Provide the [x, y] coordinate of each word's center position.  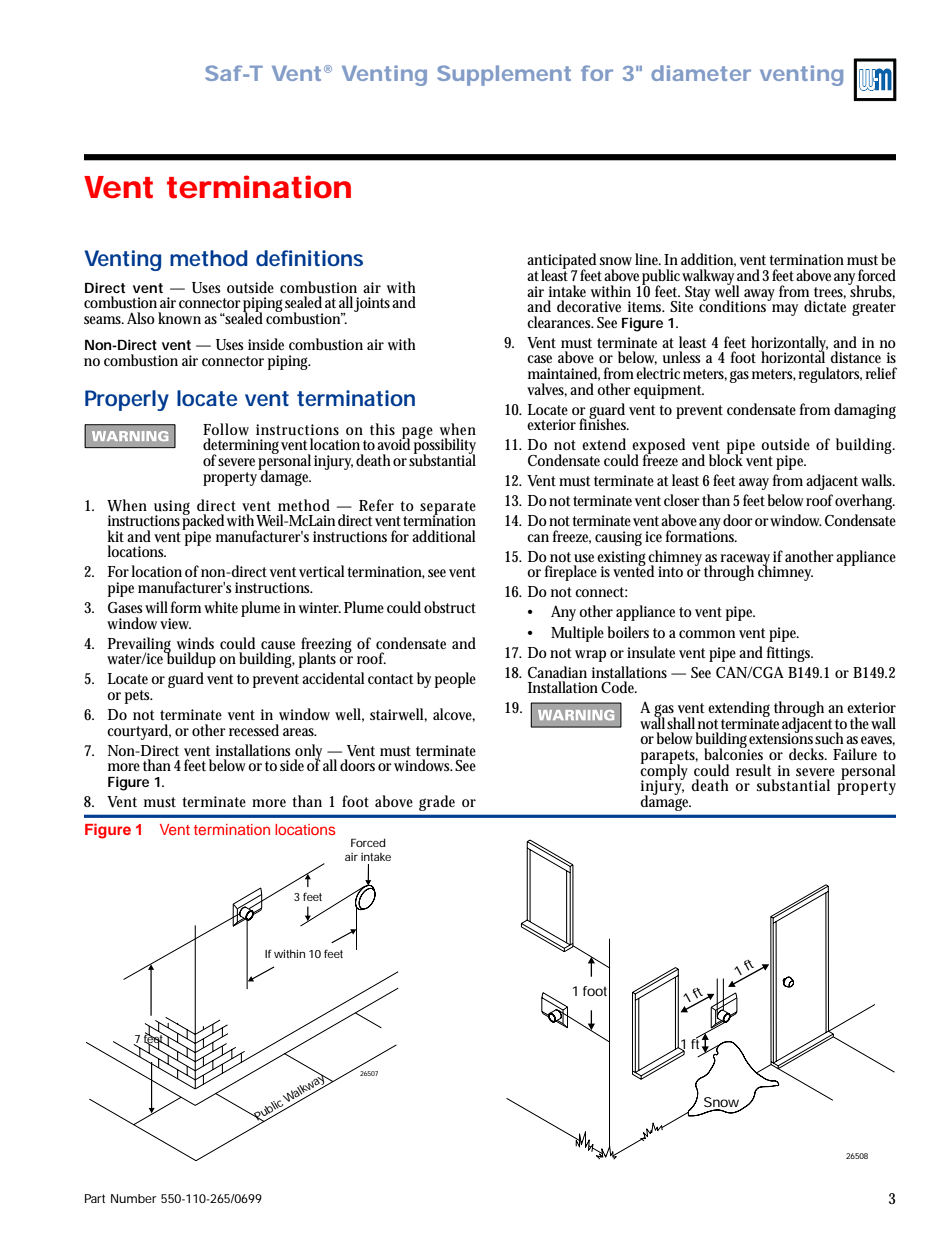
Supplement [504, 75]
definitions [309, 258]
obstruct [450, 607]
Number [134, 1198]
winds [195, 643]
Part [95, 1198]
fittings [790, 654]
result [754, 770]
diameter [701, 73]
